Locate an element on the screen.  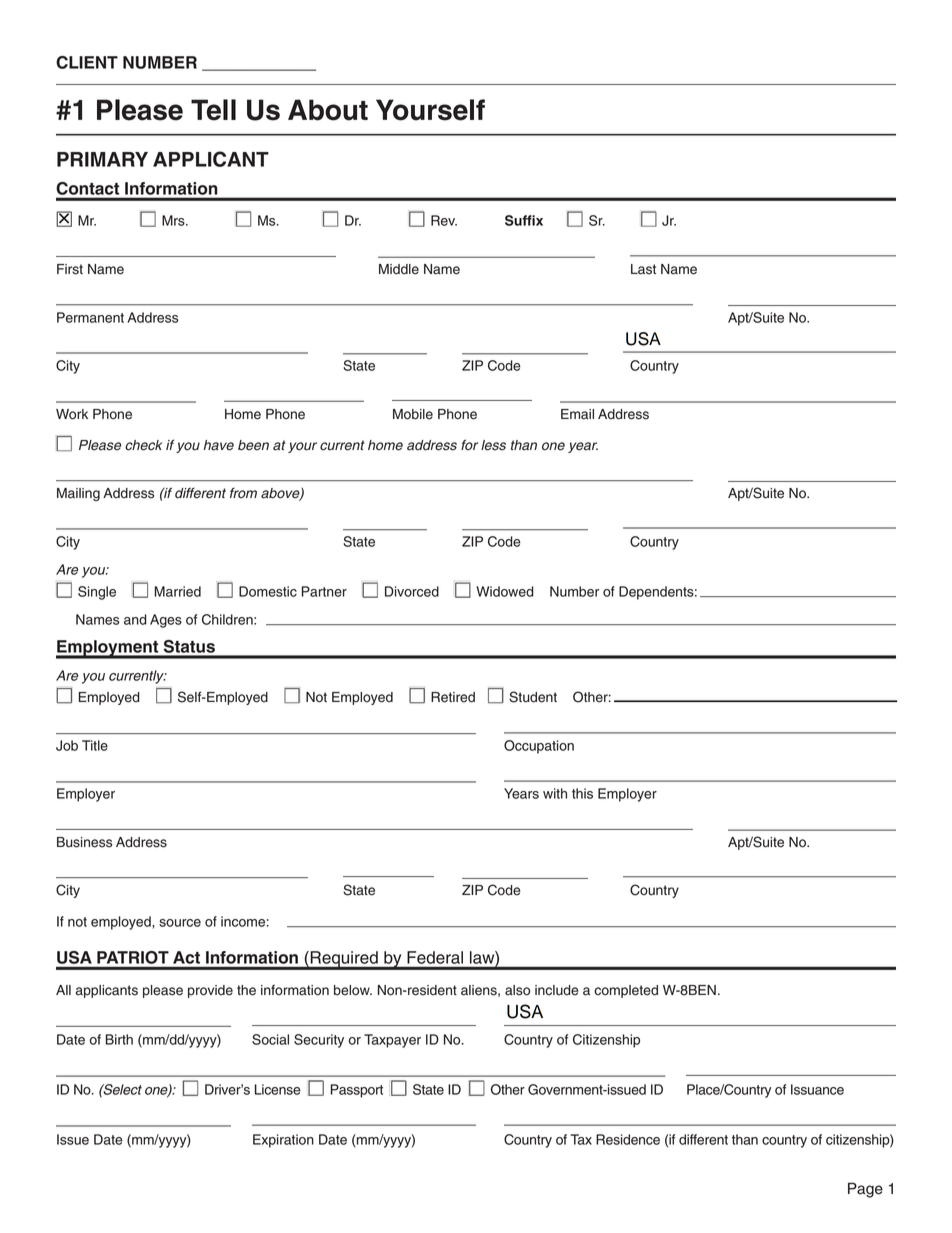
About is located at coordinates (328, 110).
